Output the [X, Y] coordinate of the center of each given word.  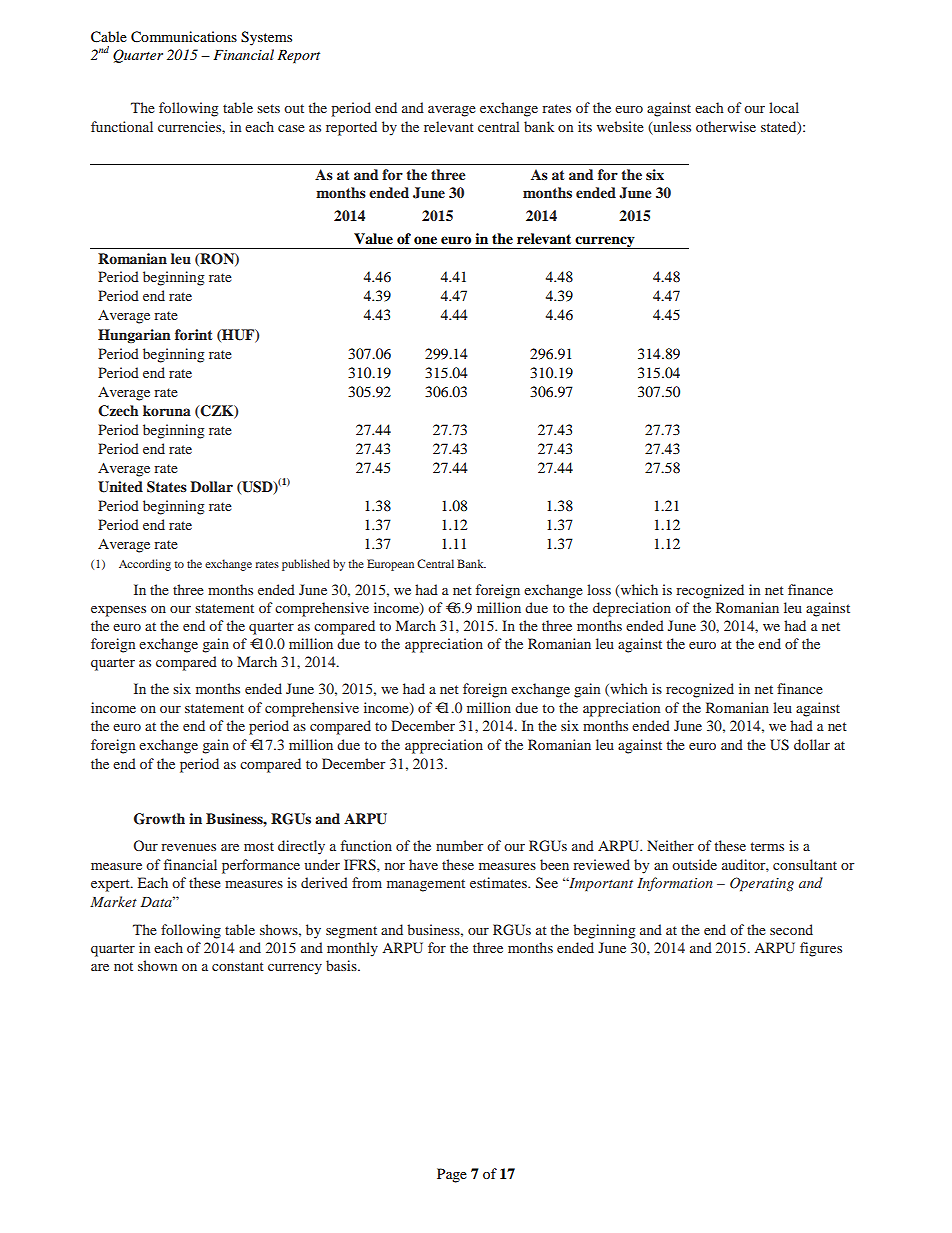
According [145, 565]
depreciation [632, 609]
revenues [188, 847]
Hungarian [134, 336]
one [425, 240]
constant [238, 966]
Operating [762, 884]
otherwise [726, 126]
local [784, 107]
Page [452, 1175]
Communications [184, 37]
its [585, 126]
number [459, 845]
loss [599, 589]
